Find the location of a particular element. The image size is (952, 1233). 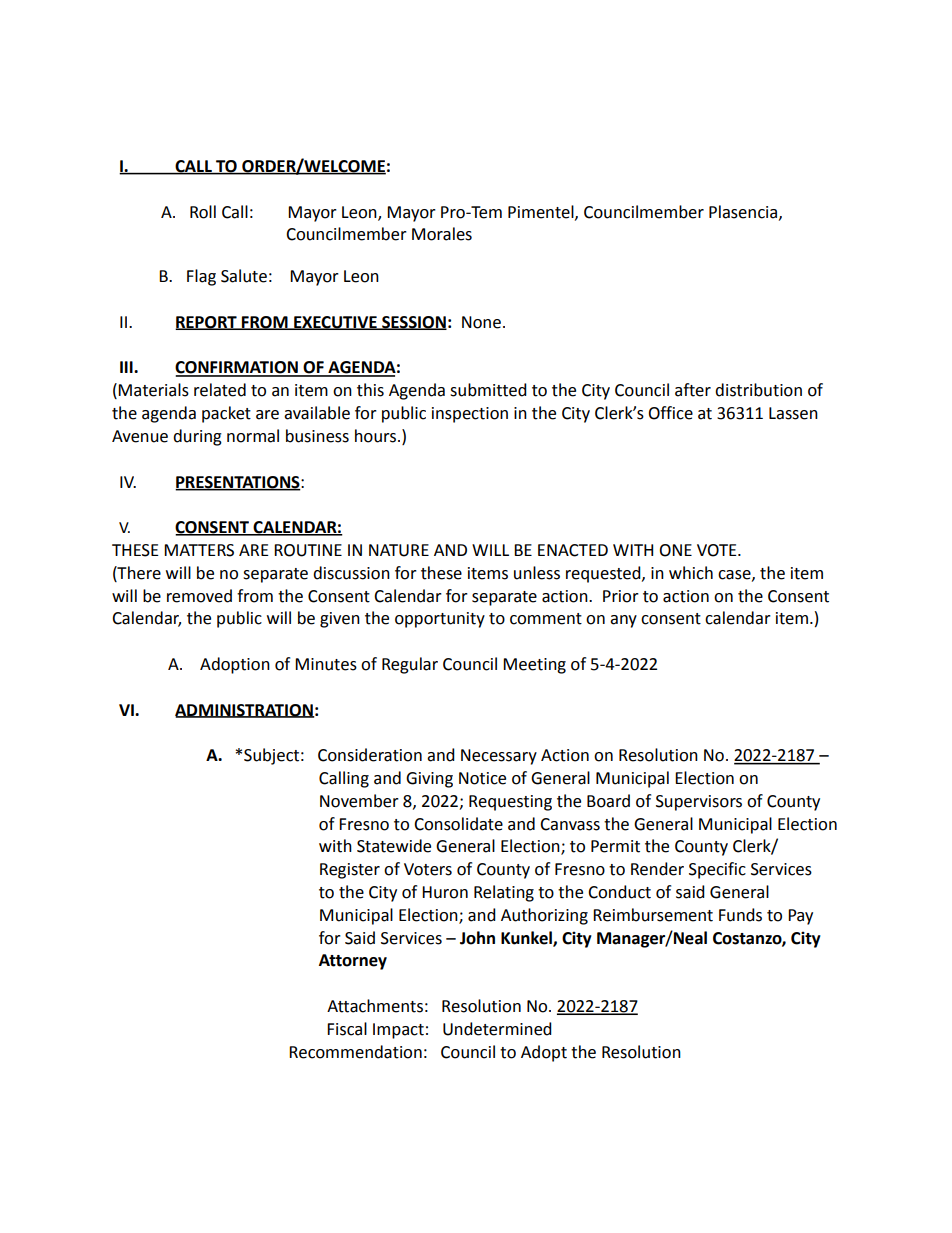

ADMINISTRATION is located at coordinates (245, 711).
